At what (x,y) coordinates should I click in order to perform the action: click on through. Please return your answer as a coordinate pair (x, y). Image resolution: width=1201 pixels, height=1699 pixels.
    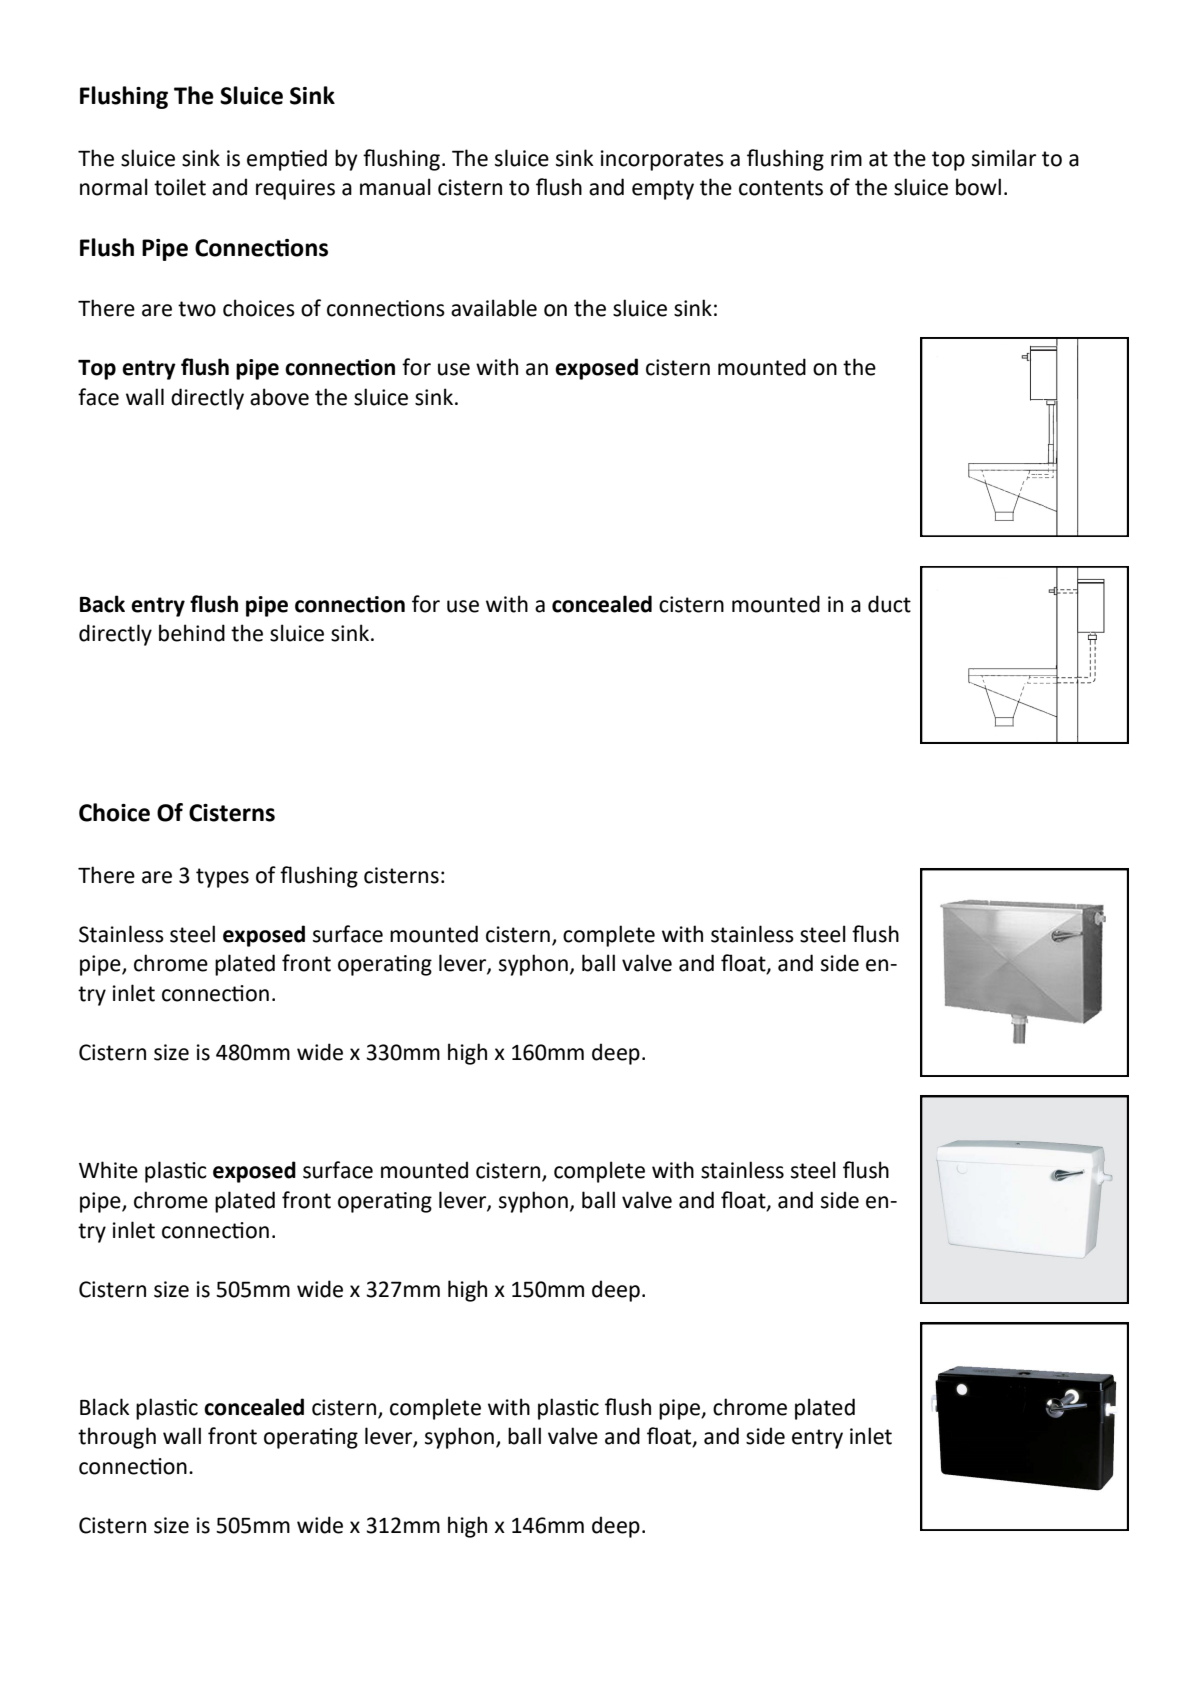
    Looking at the image, I should click on (117, 1438).
